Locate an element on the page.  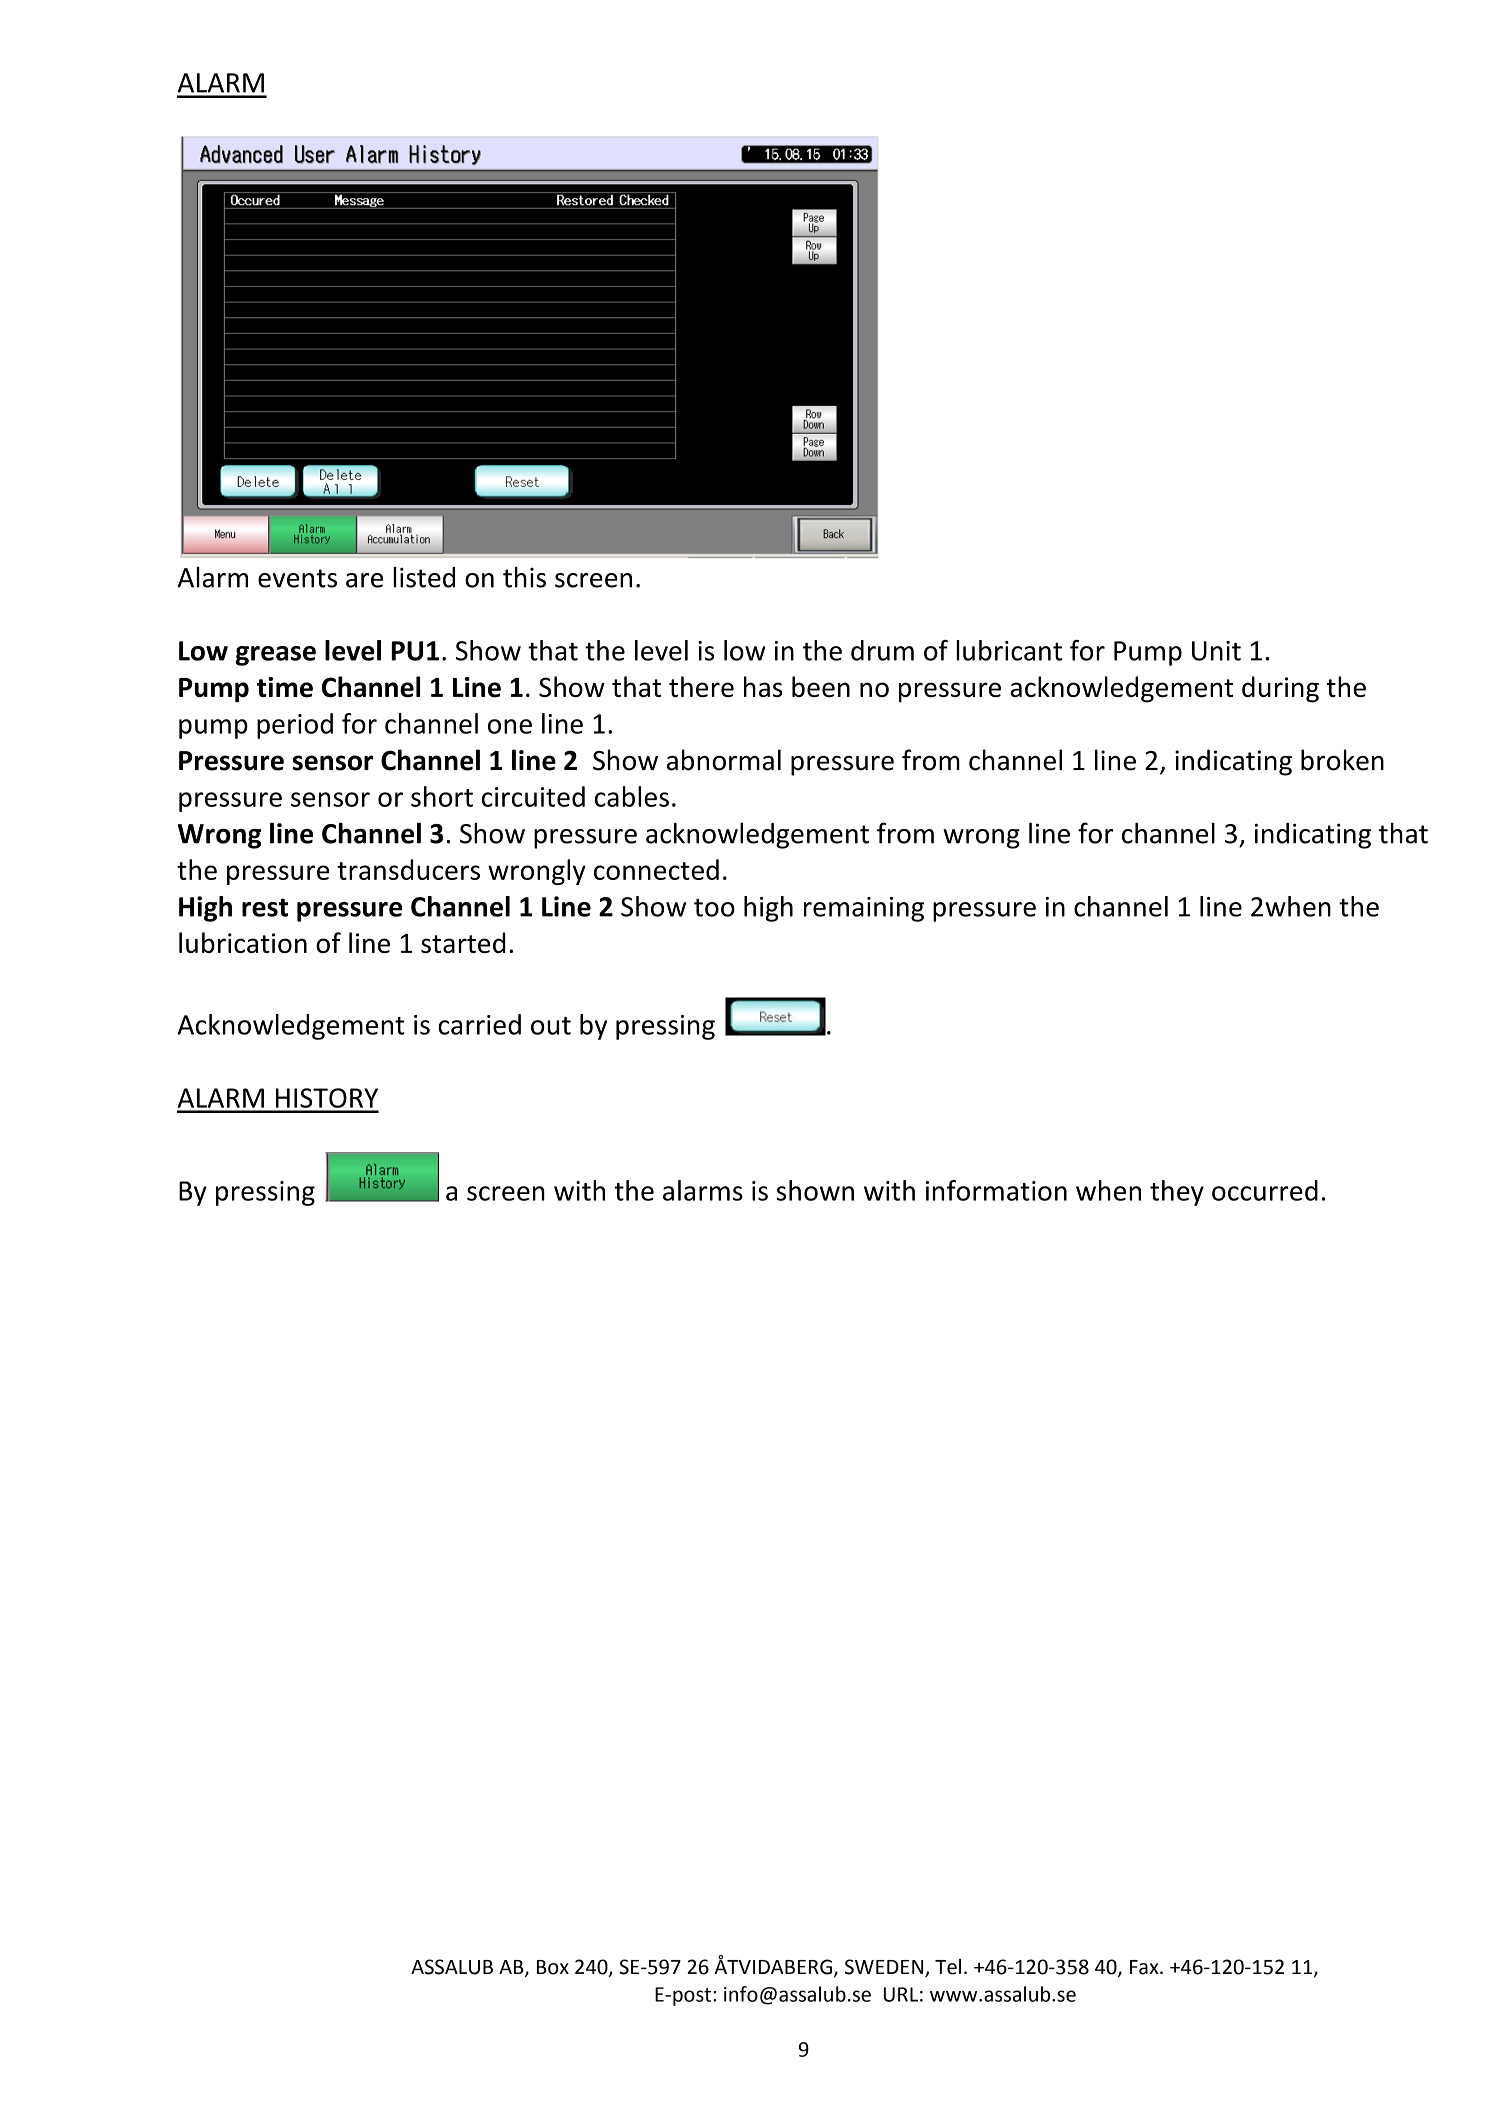
they is located at coordinates (1177, 1193).
